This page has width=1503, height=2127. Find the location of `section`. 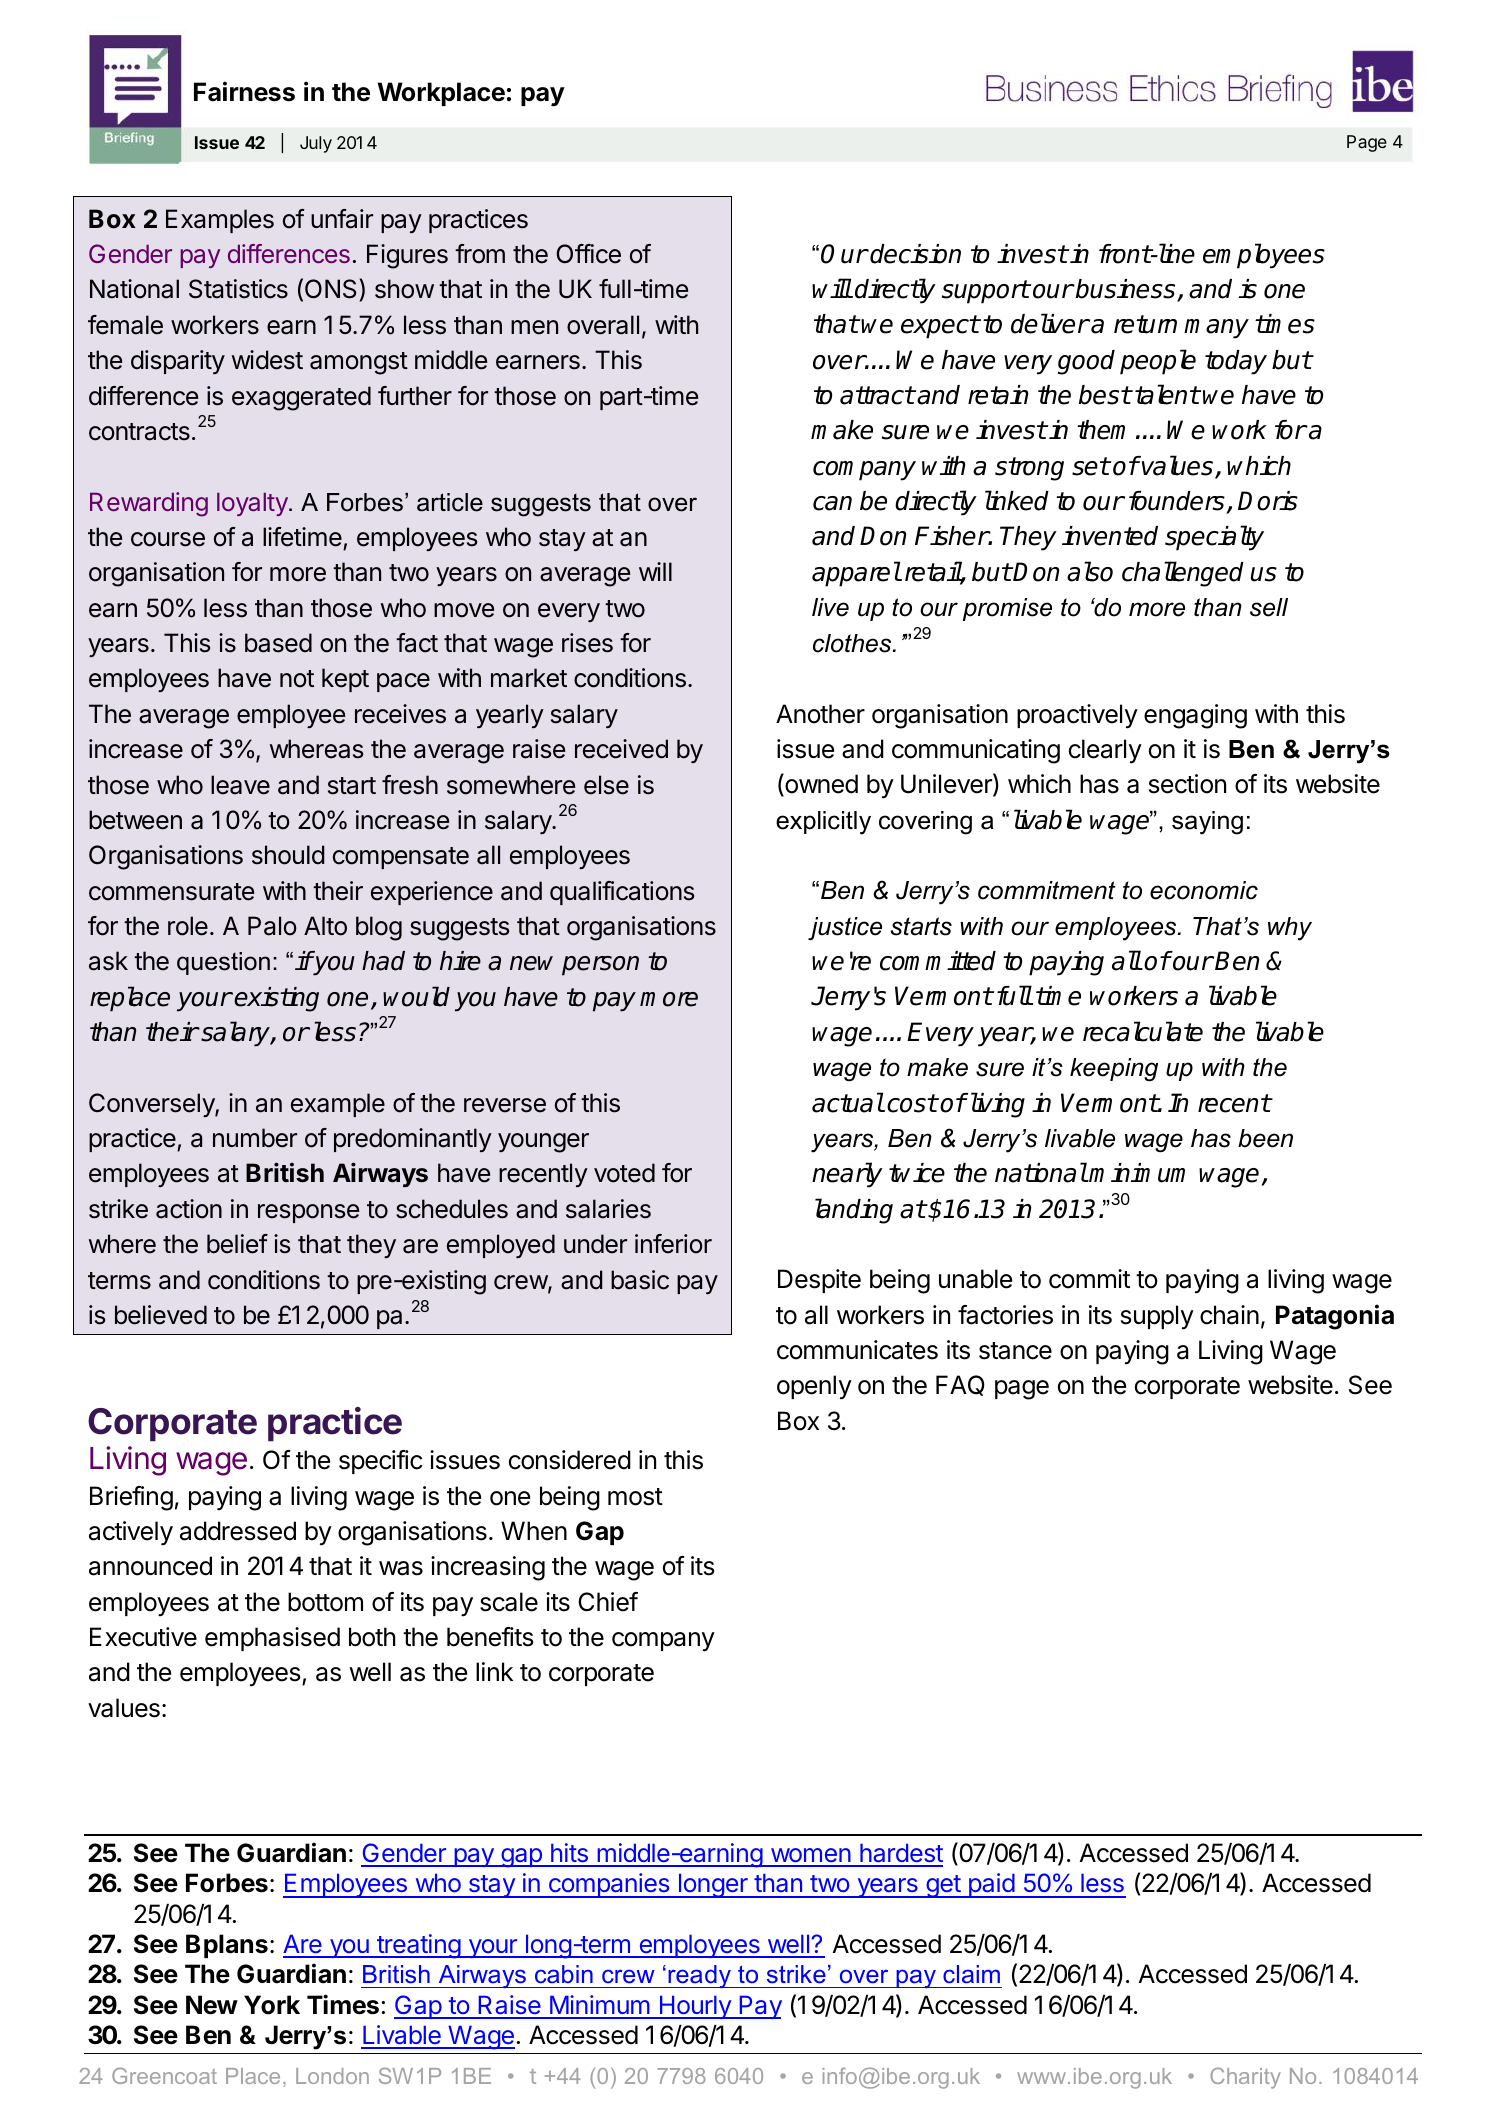

section is located at coordinates (1187, 784).
